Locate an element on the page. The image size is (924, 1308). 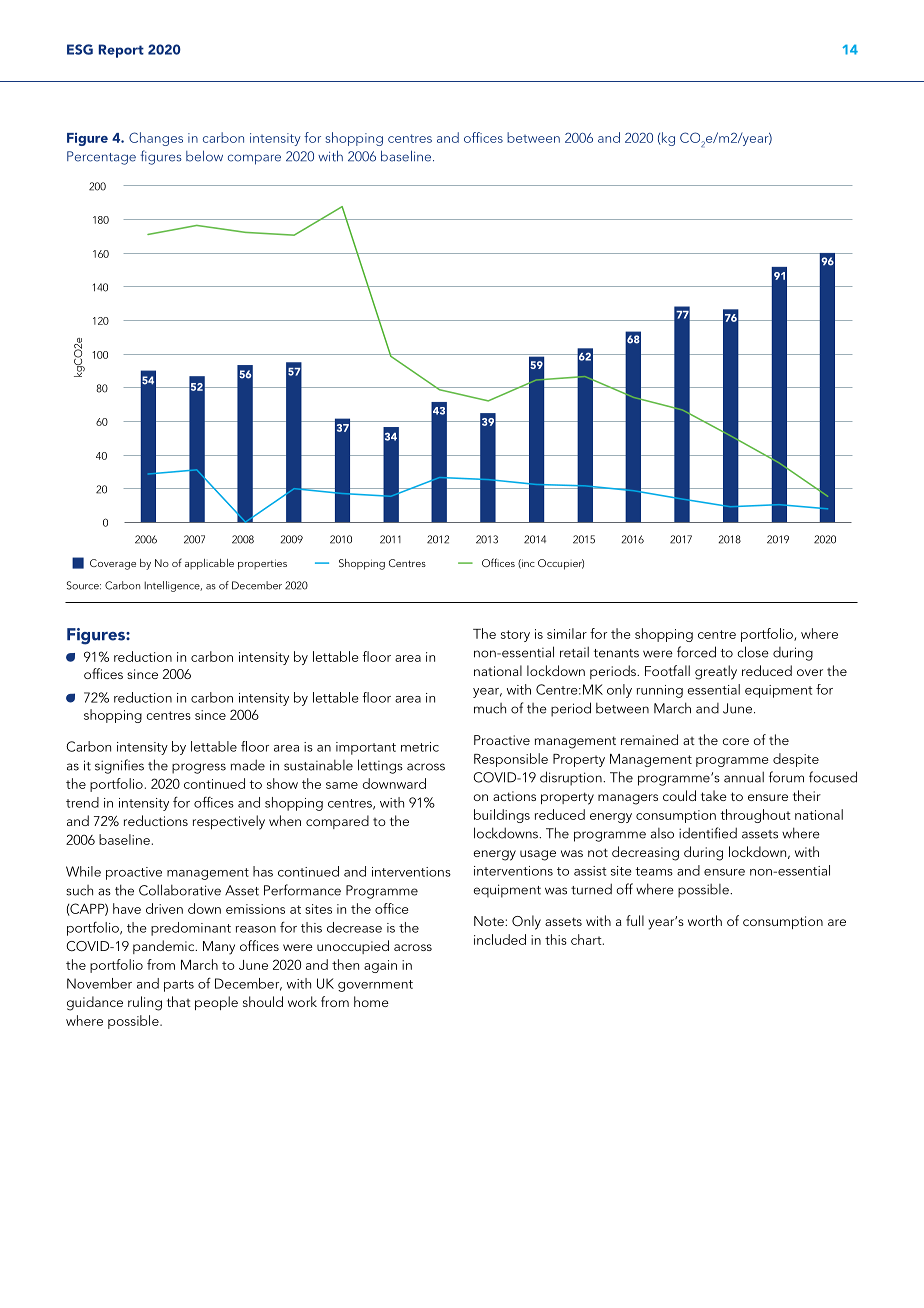
below is located at coordinates (204, 156).
